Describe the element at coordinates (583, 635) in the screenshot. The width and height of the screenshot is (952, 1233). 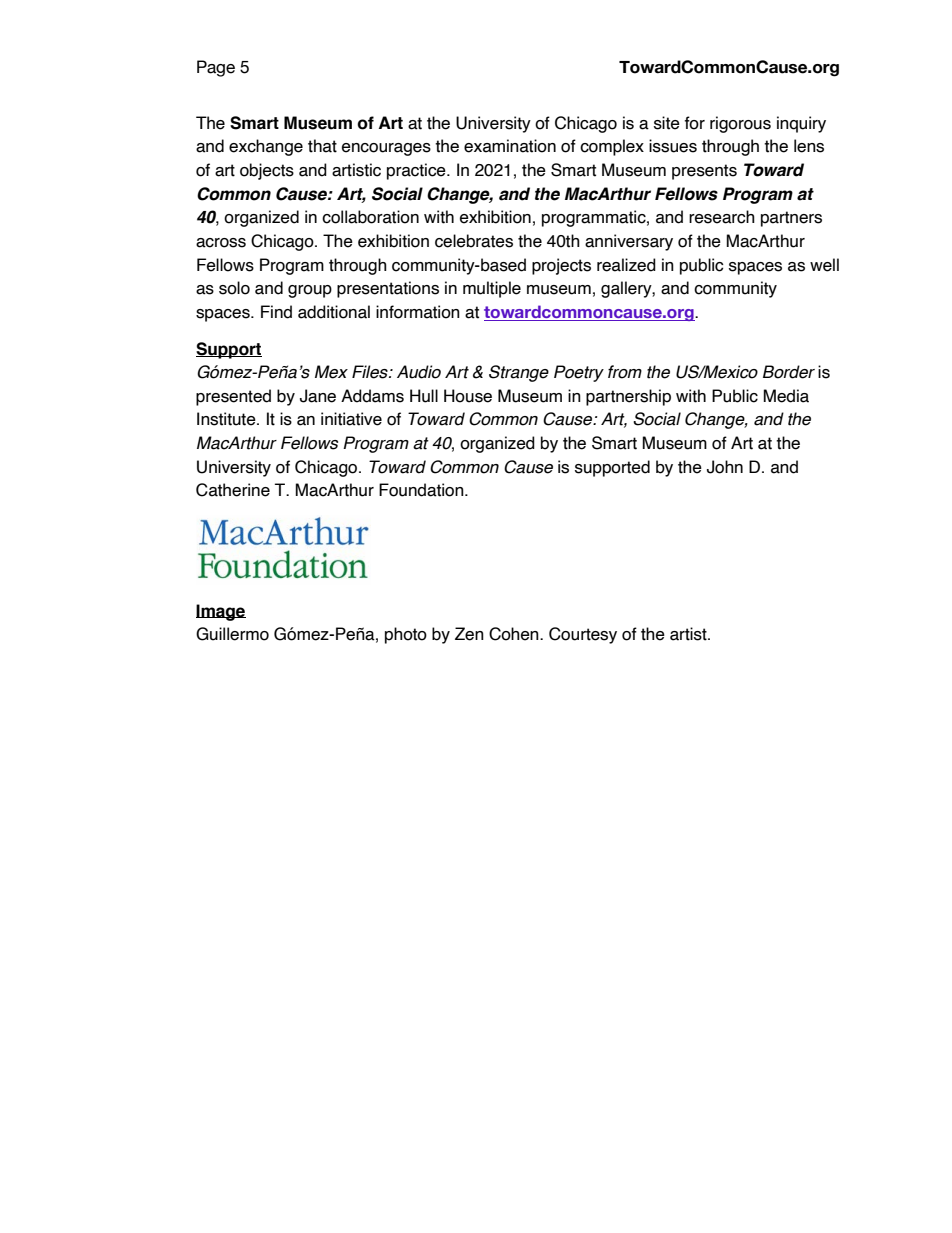
I see `Courtesy` at that location.
